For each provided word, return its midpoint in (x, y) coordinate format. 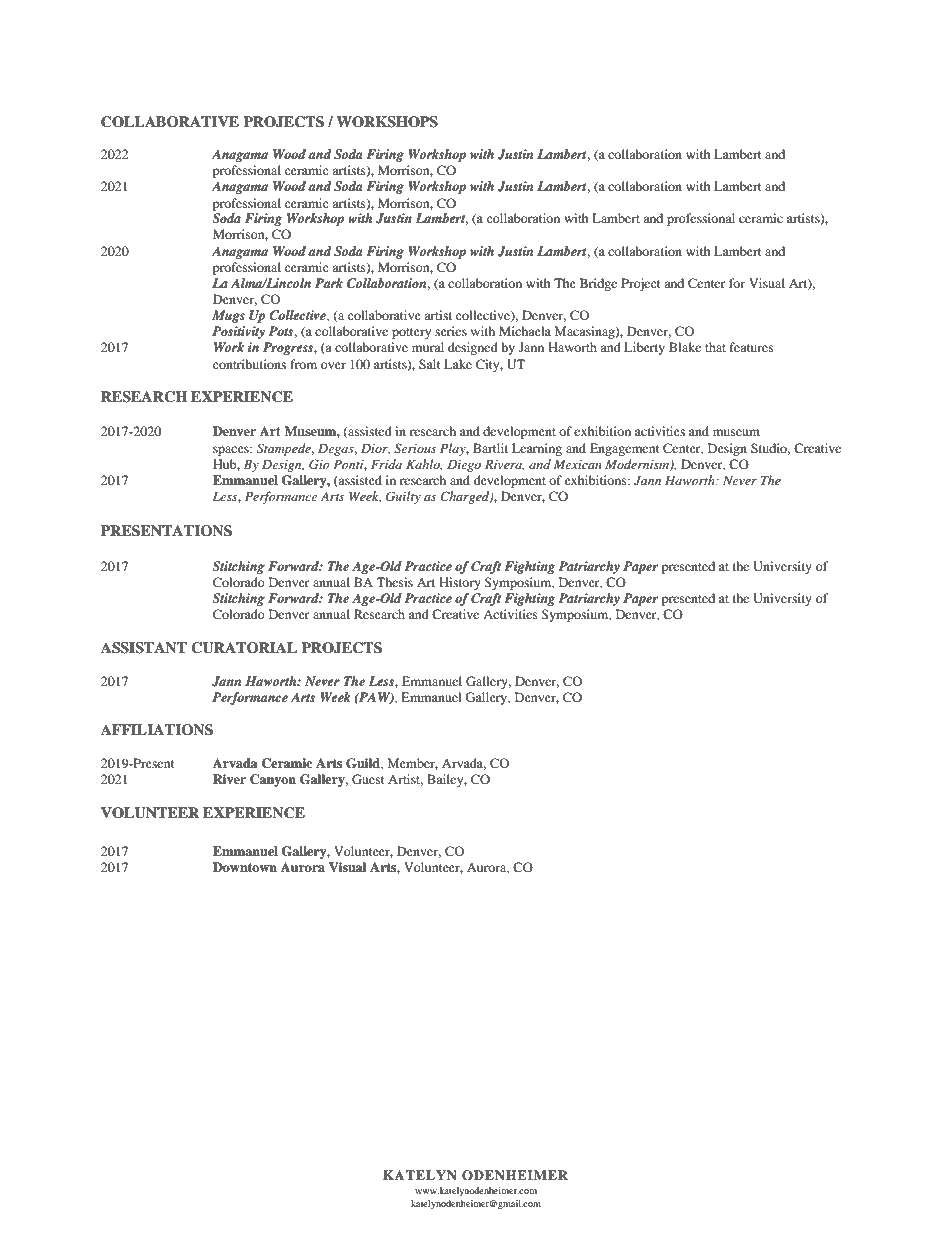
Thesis (395, 582)
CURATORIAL (244, 648)
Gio (319, 464)
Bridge (598, 284)
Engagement (625, 449)
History (460, 583)
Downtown (245, 867)
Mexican (577, 464)
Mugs (228, 316)
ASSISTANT (144, 648)
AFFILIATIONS (157, 730)
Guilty (403, 497)
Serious (415, 448)
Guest (368, 779)
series (451, 331)
